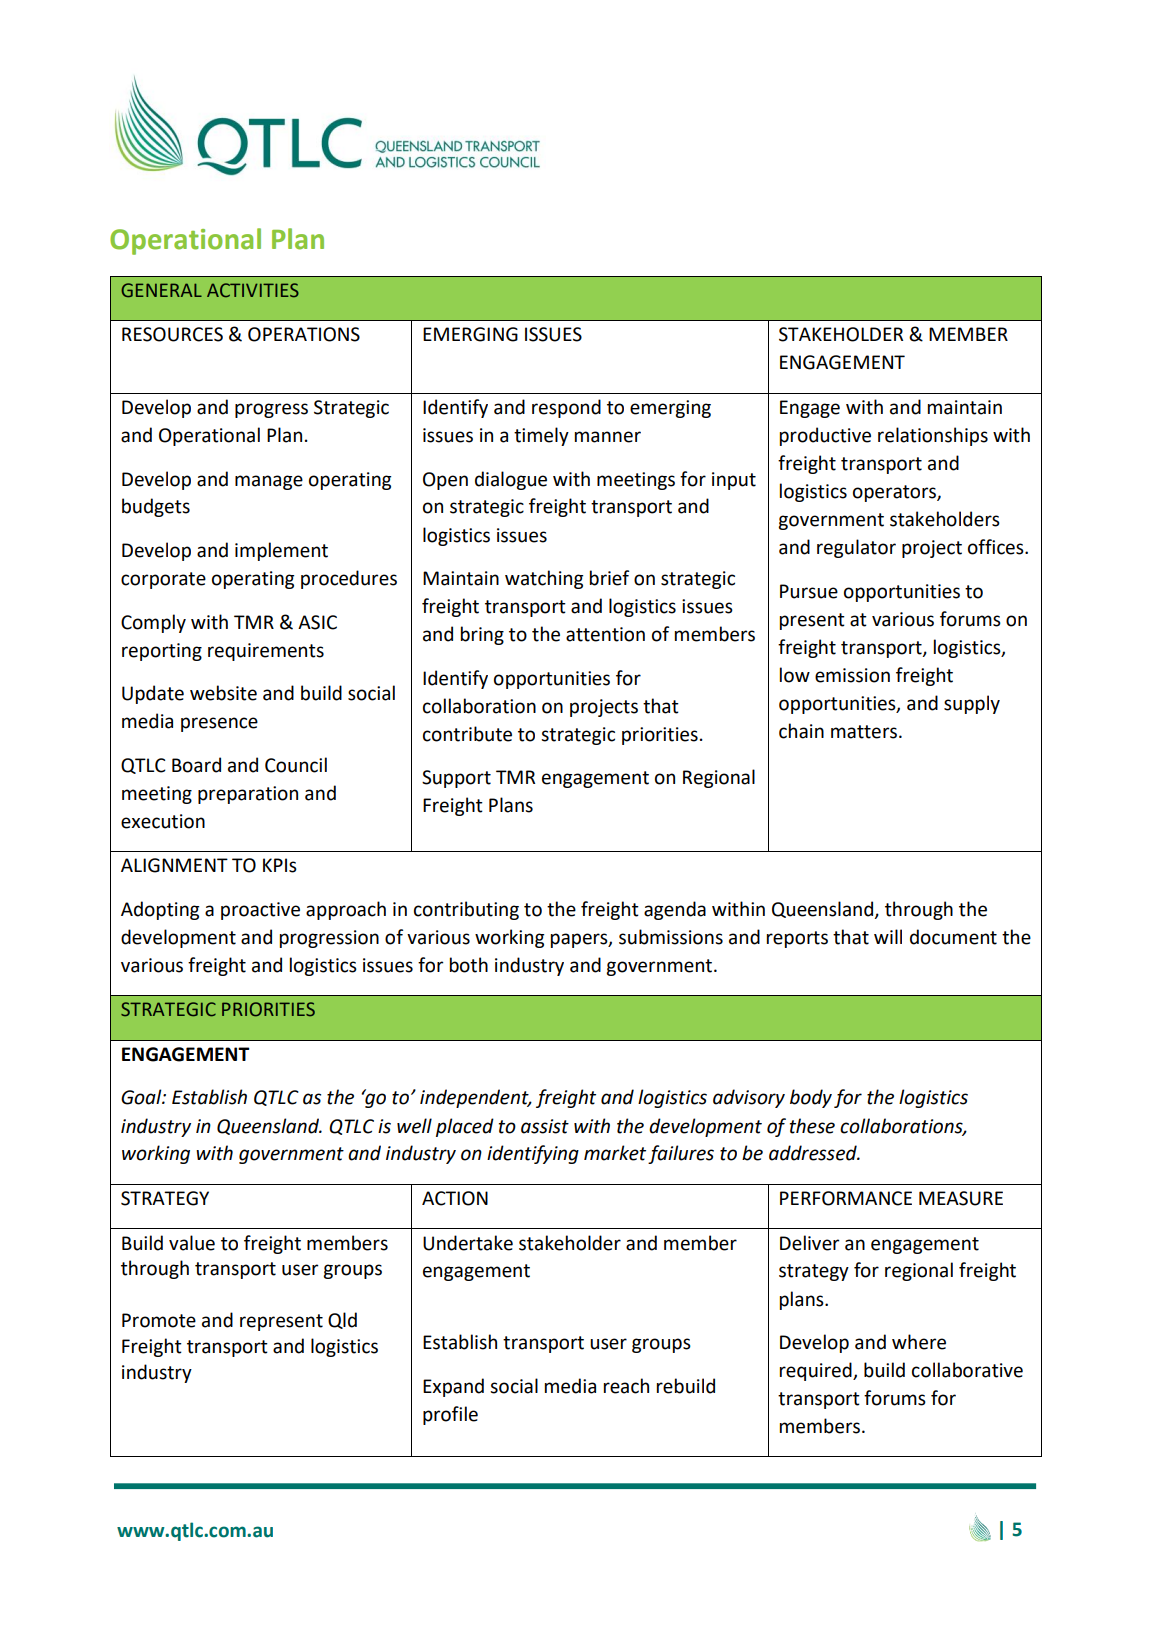 Image resolution: width=1152 pixels, height=1629 pixels. I want to click on regulator, so click(856, 548).
